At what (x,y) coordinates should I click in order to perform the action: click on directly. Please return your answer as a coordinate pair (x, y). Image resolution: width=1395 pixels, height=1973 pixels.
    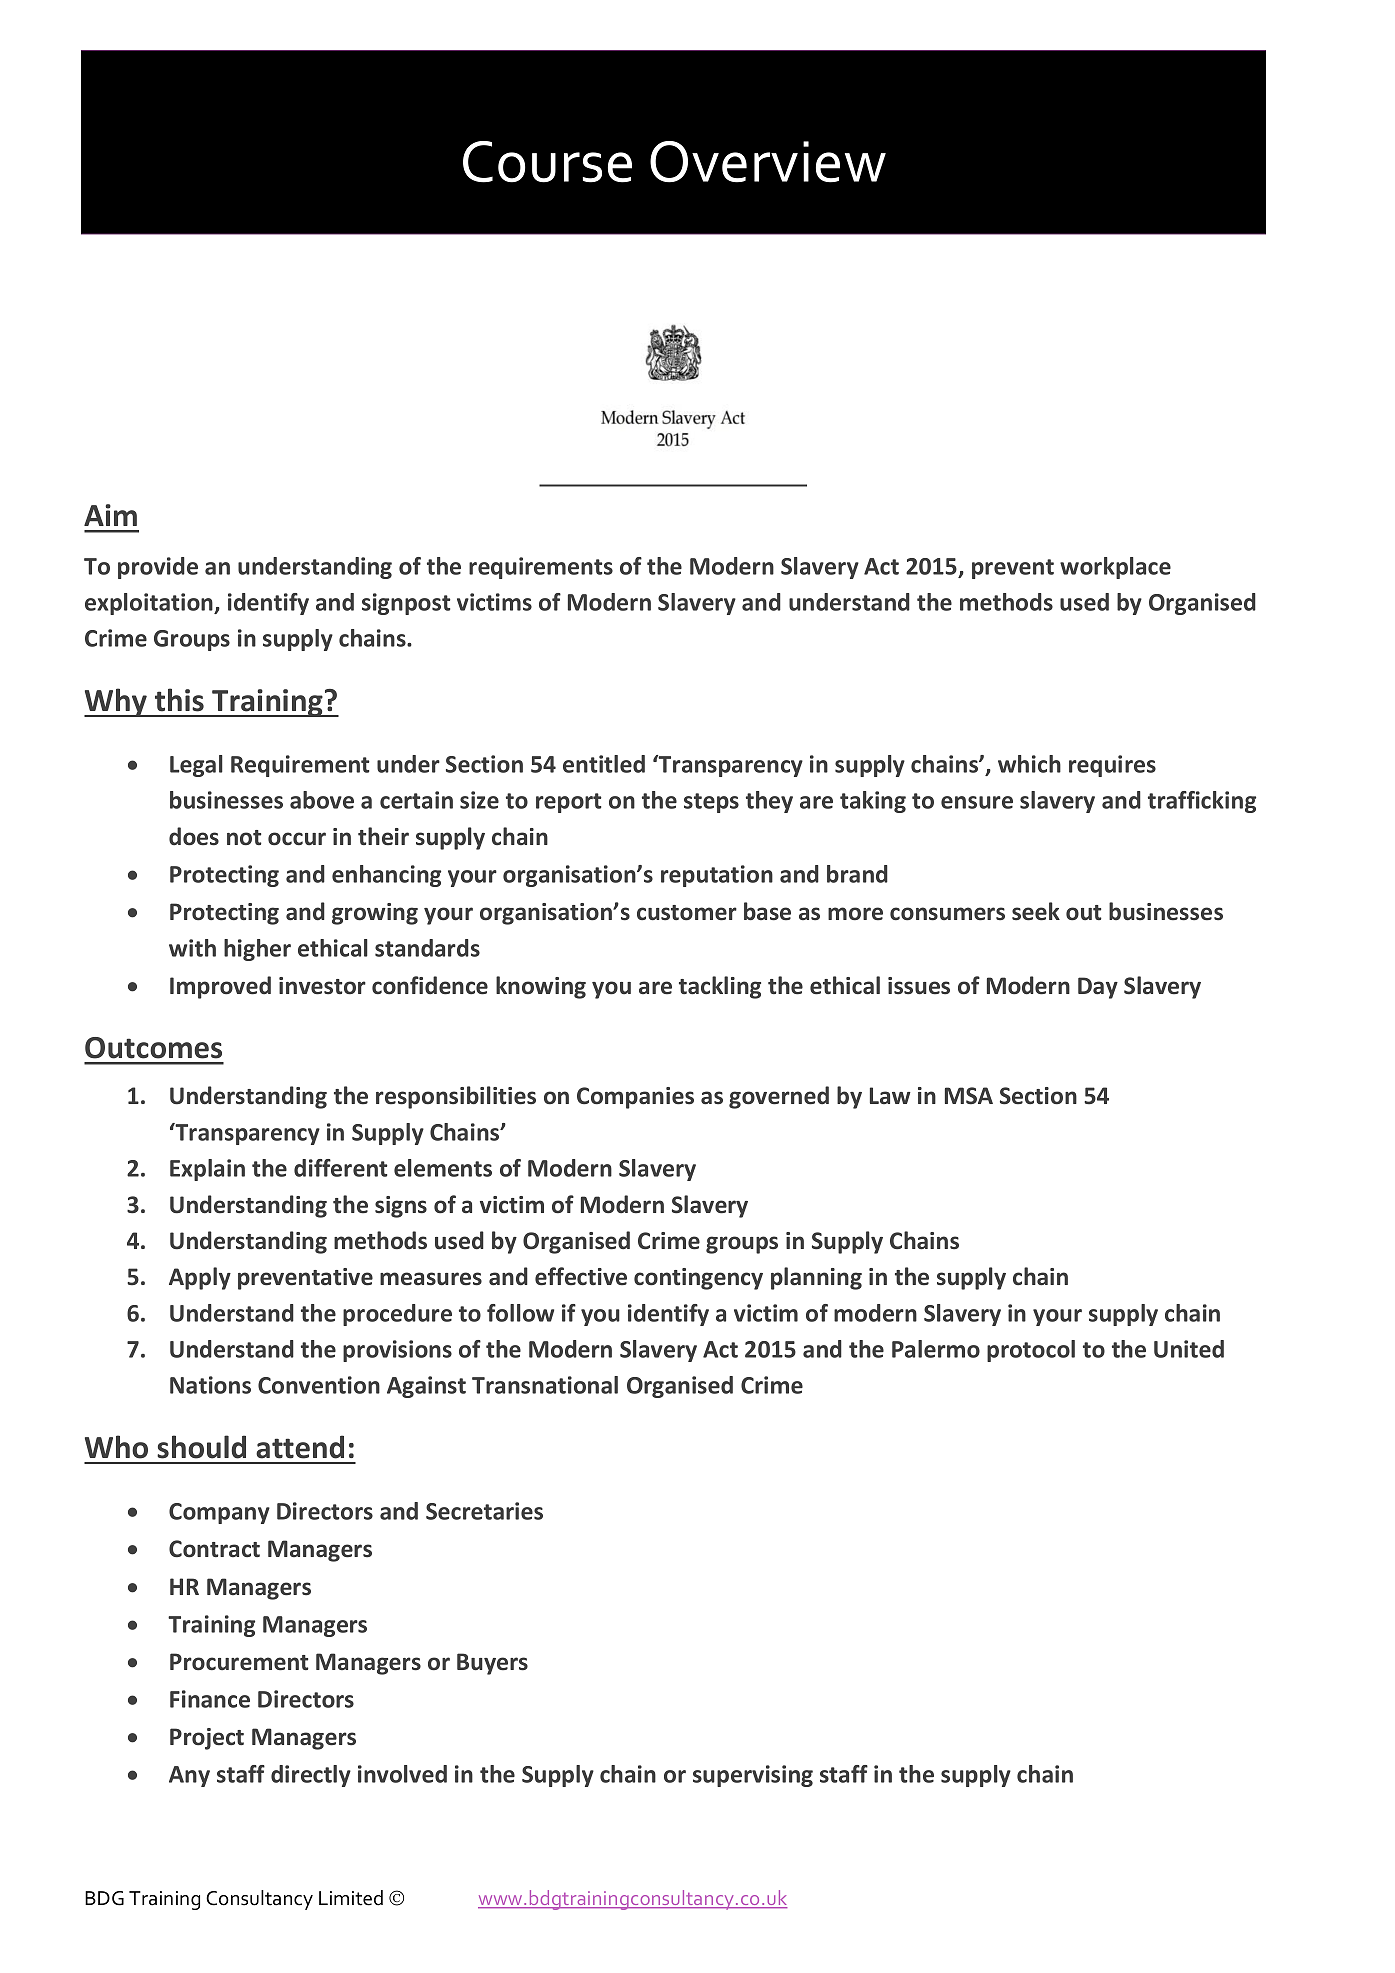
    Looking at the image, I should click on (311, 1776).
